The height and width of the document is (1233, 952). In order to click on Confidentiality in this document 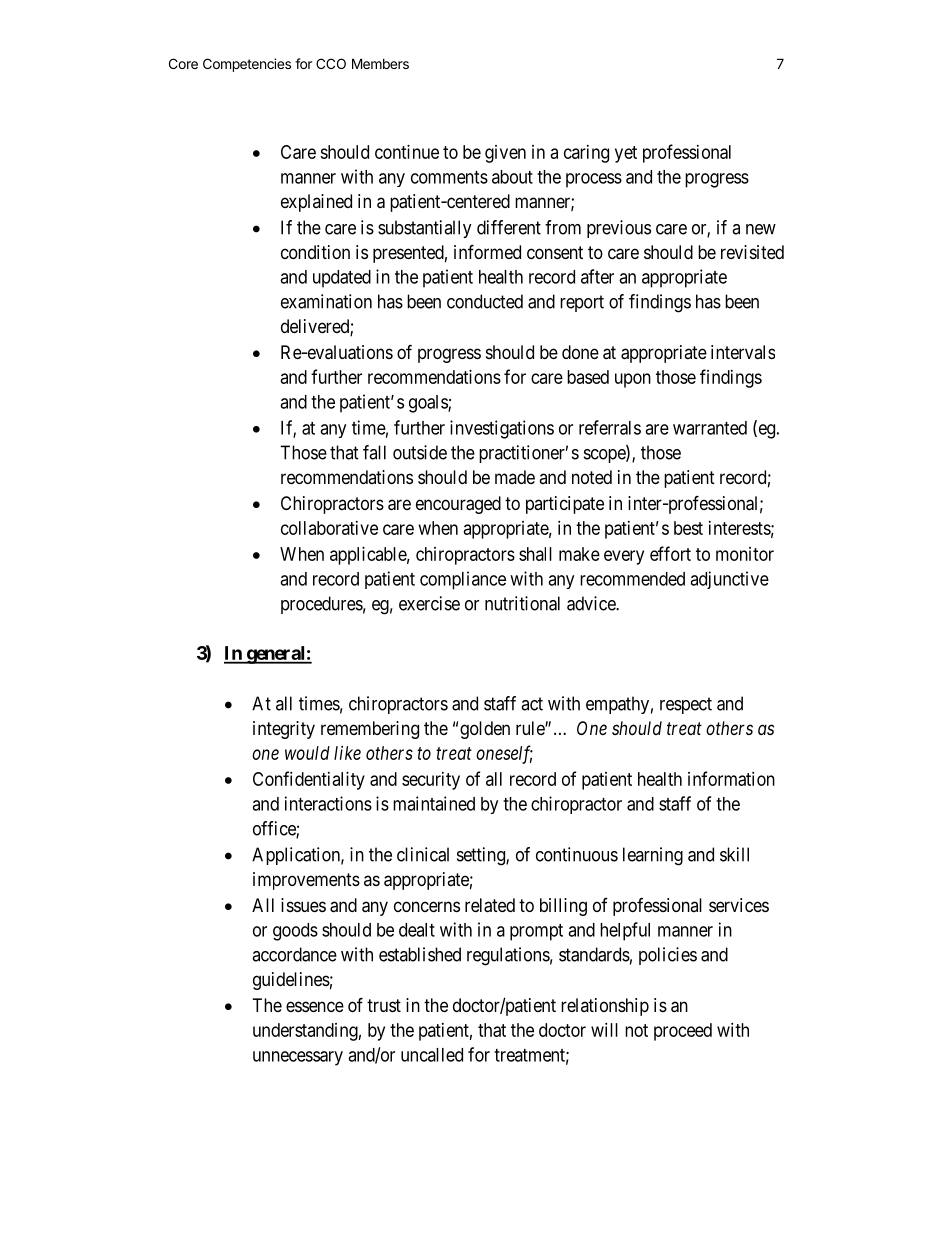, I will do `click(309, 780)`.
